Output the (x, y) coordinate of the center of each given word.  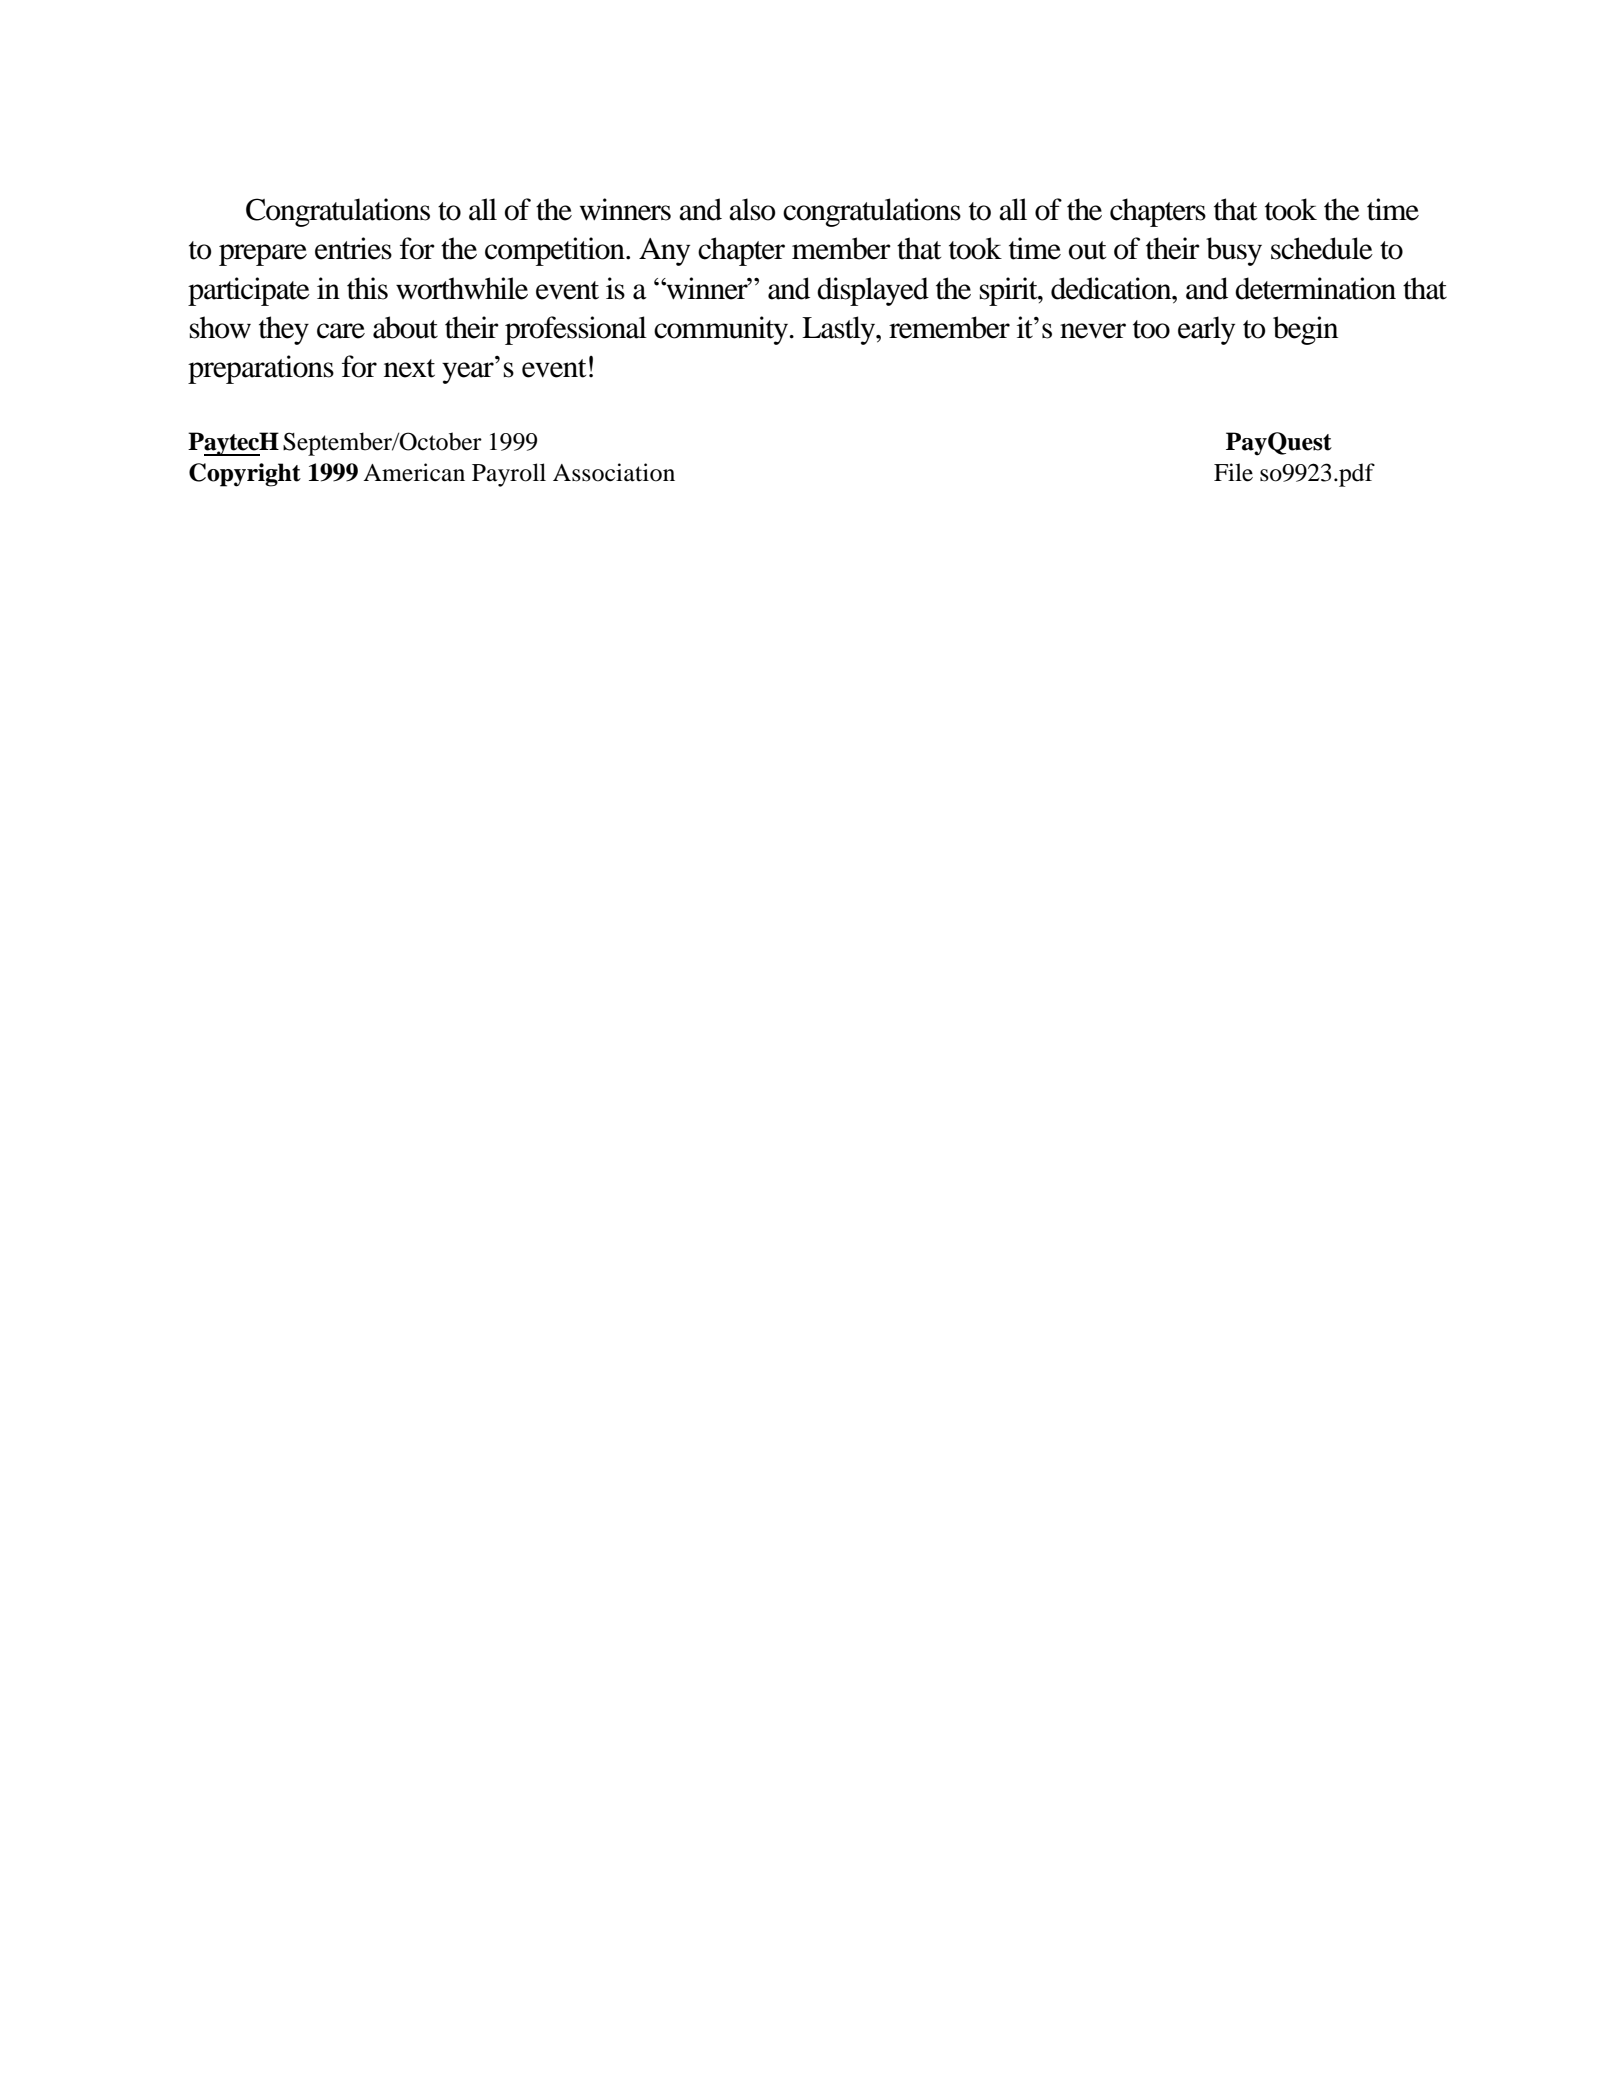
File (1233, 472)
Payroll (509, 475)
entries (353, 248)
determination (1315, 288)
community (722, 330)
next (409, 368)
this (367, 288)
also (752, 209)
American (414, 472)
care (341, 331)
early (1206, 330)
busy (1234, 251)
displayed (873, 291)
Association (614, 472)
